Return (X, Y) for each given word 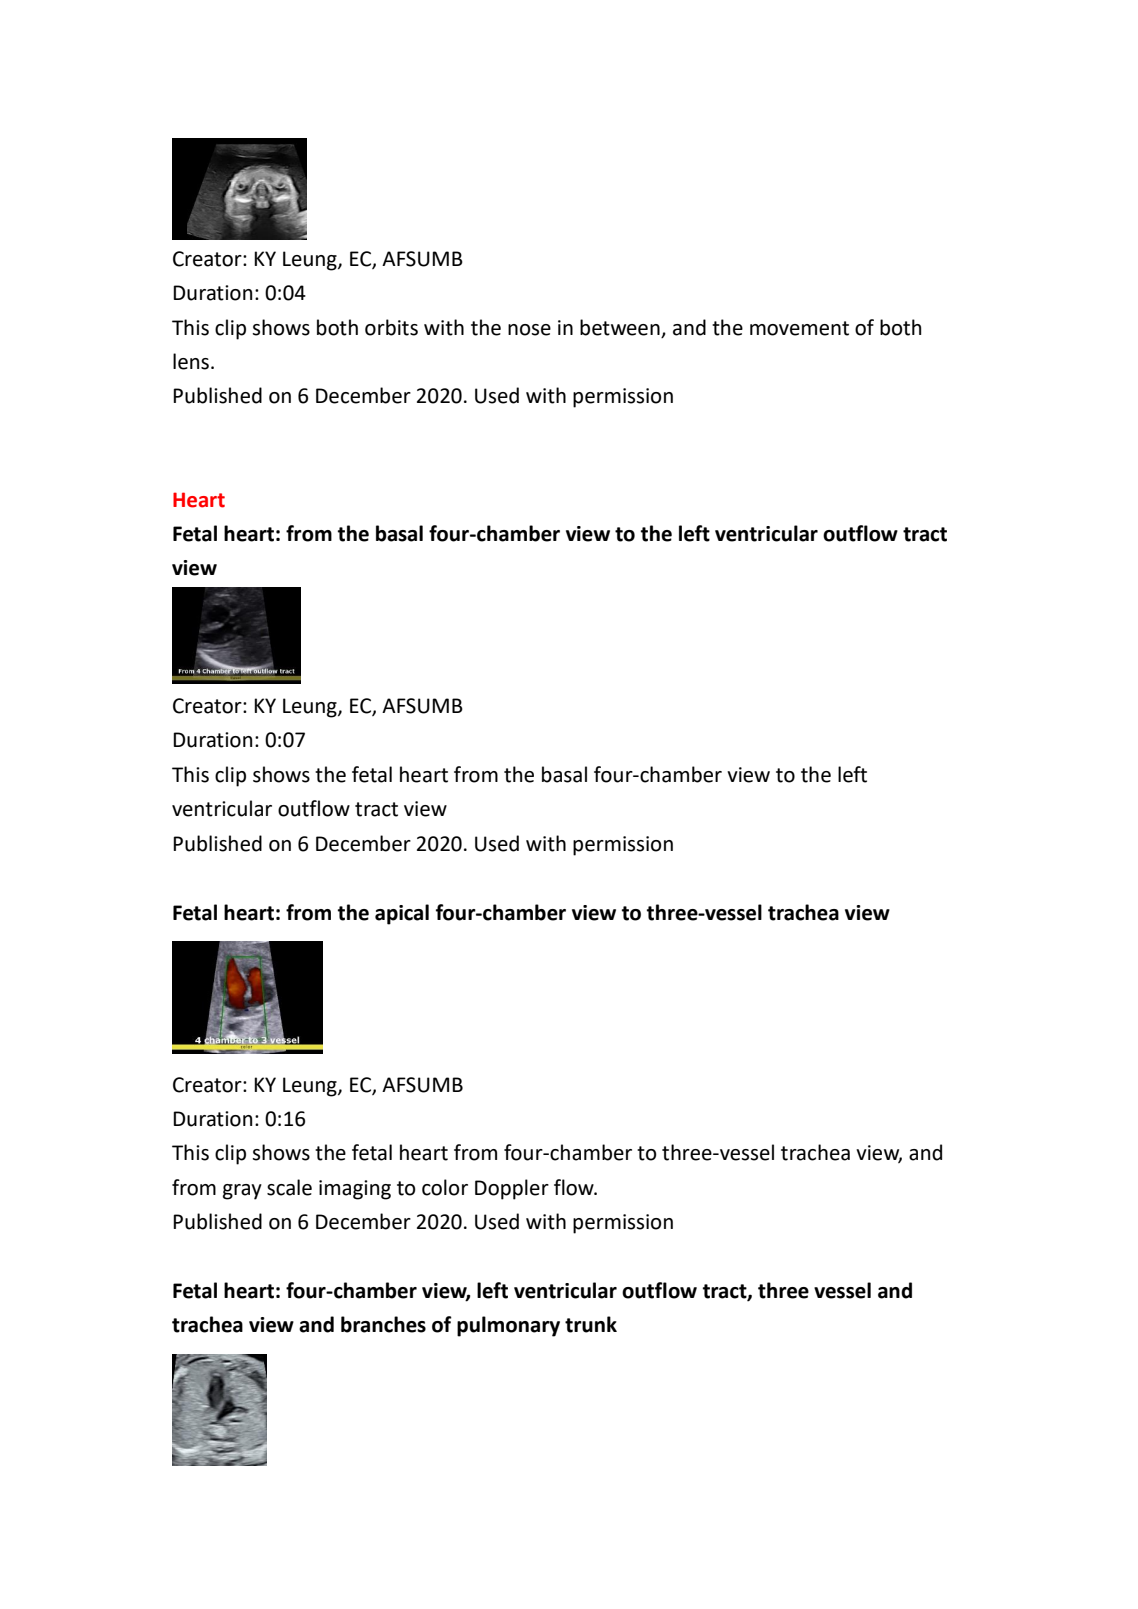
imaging (355, 1190)
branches (383, 1324)
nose (529, 330)
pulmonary (508, 1326)
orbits (391, 327)
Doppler (512, 1189)
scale (289, 1187)
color (445, 1187)
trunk (591, 1324)
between (620, 327)
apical (402, 914)
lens (191, 361)
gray (242, 1192)
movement (799, 328)
